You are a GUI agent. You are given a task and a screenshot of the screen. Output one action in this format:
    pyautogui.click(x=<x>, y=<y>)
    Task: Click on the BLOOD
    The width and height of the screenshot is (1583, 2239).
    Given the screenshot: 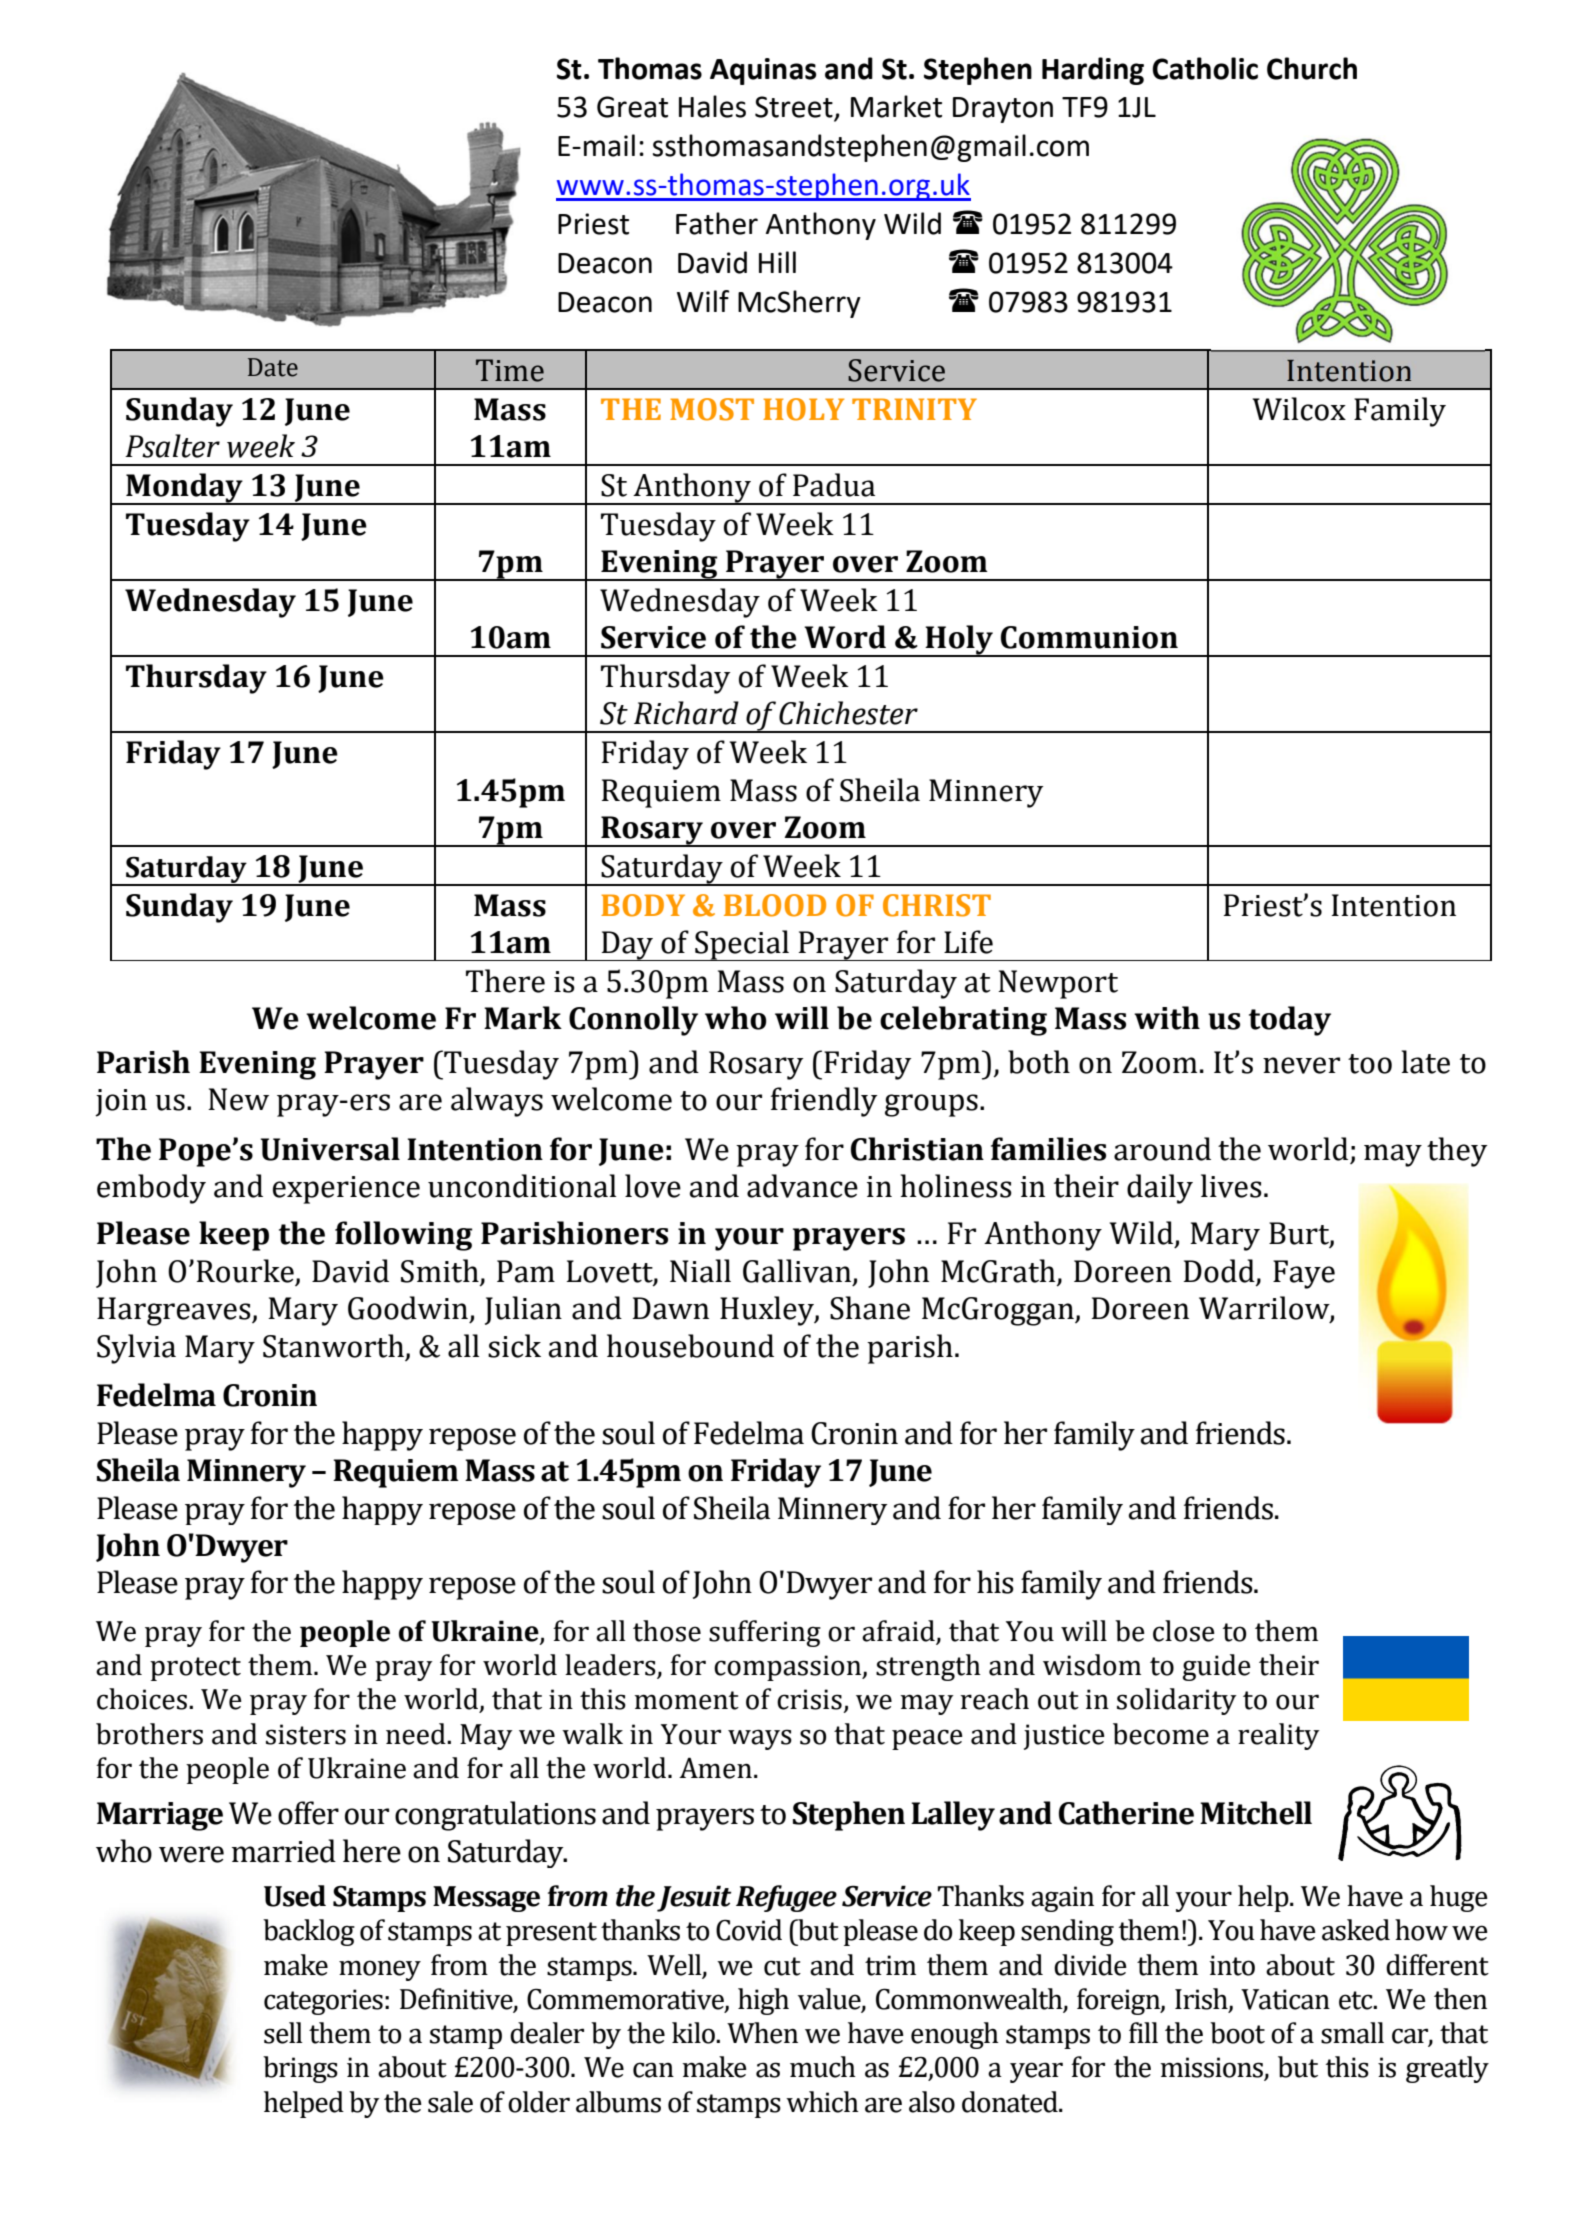 What is the action you would take?
    pyautogui.click(x=775, y=905)
